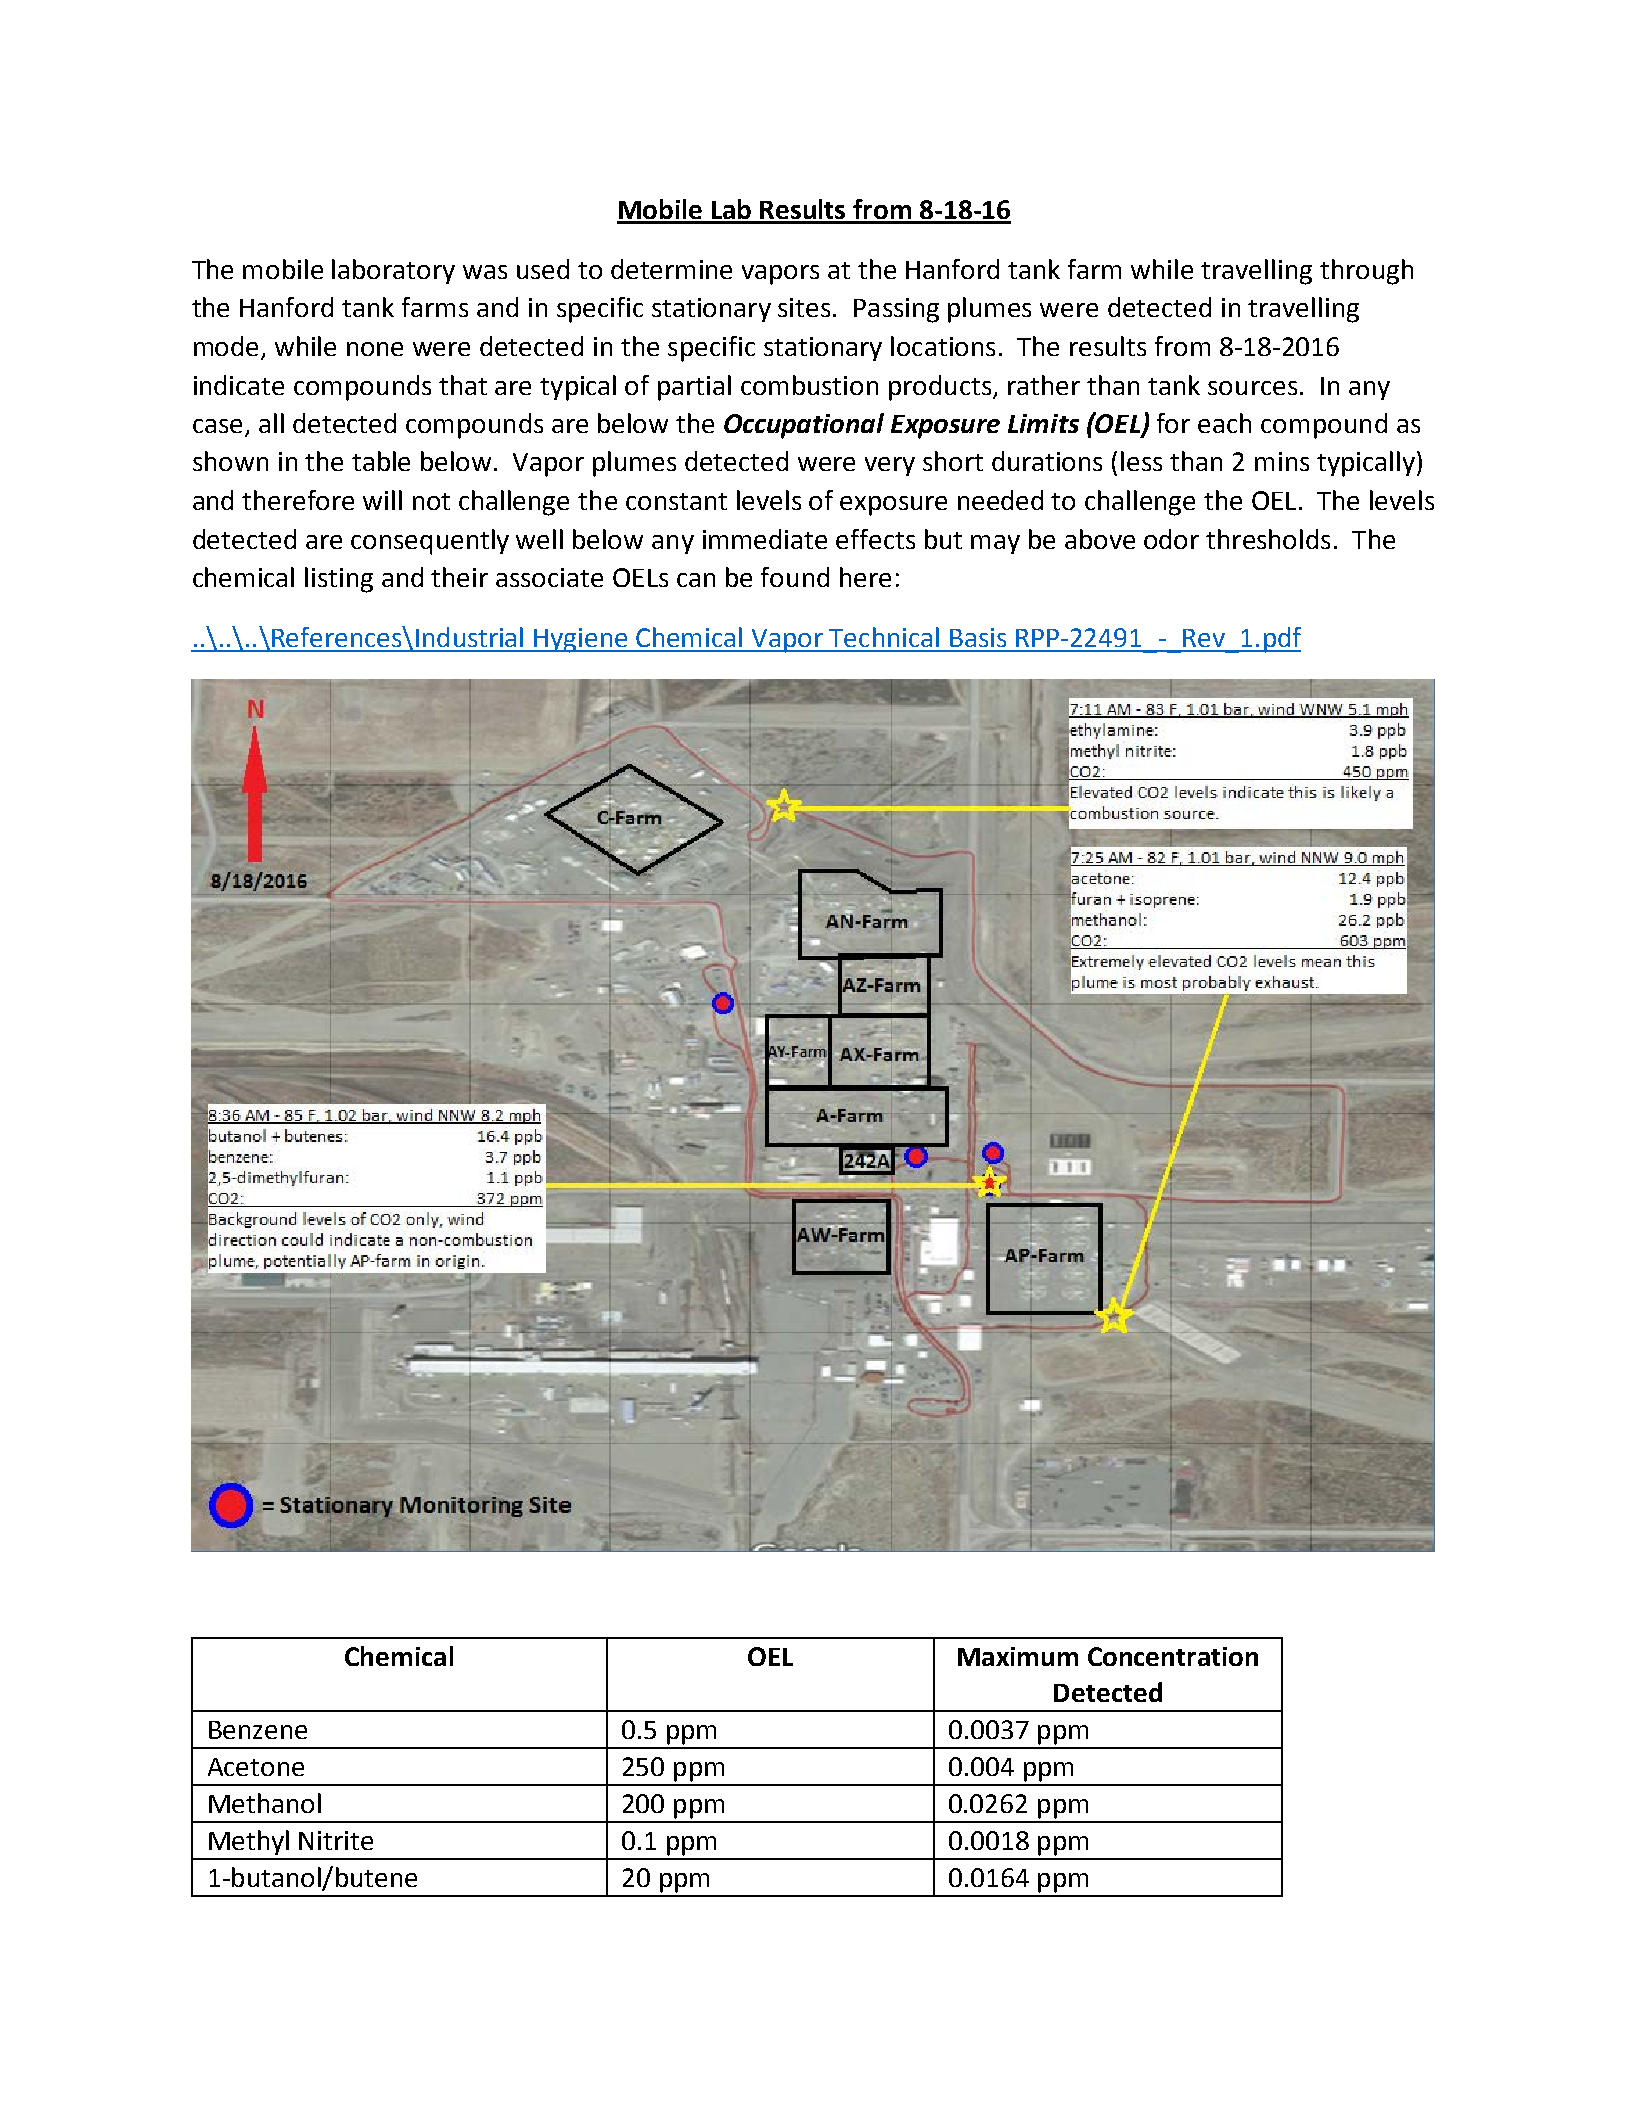 This page has height=2107, width=1628. I want to click on sources, so click(1252, 388).
